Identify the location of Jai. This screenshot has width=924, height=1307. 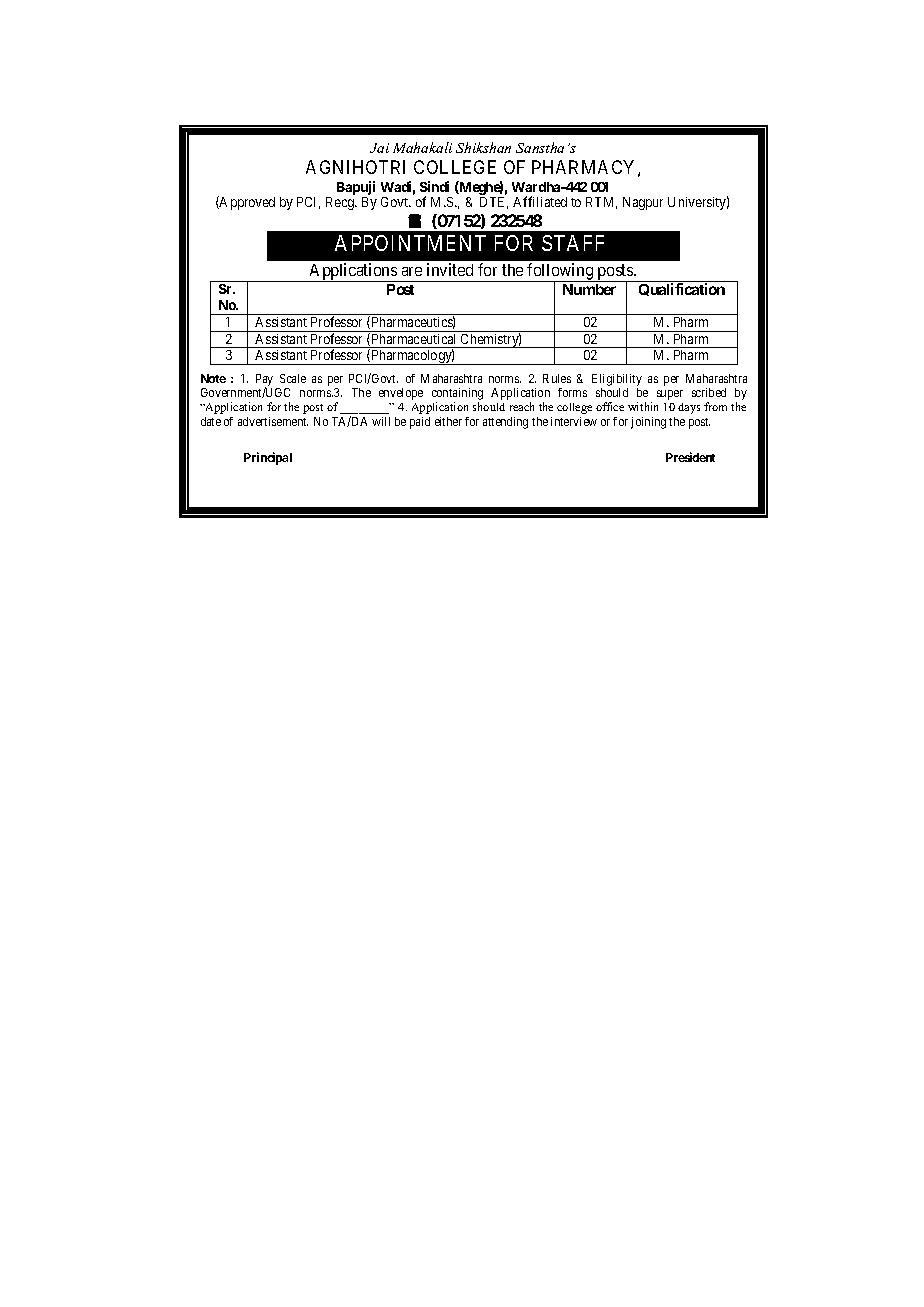
(379, 148).
